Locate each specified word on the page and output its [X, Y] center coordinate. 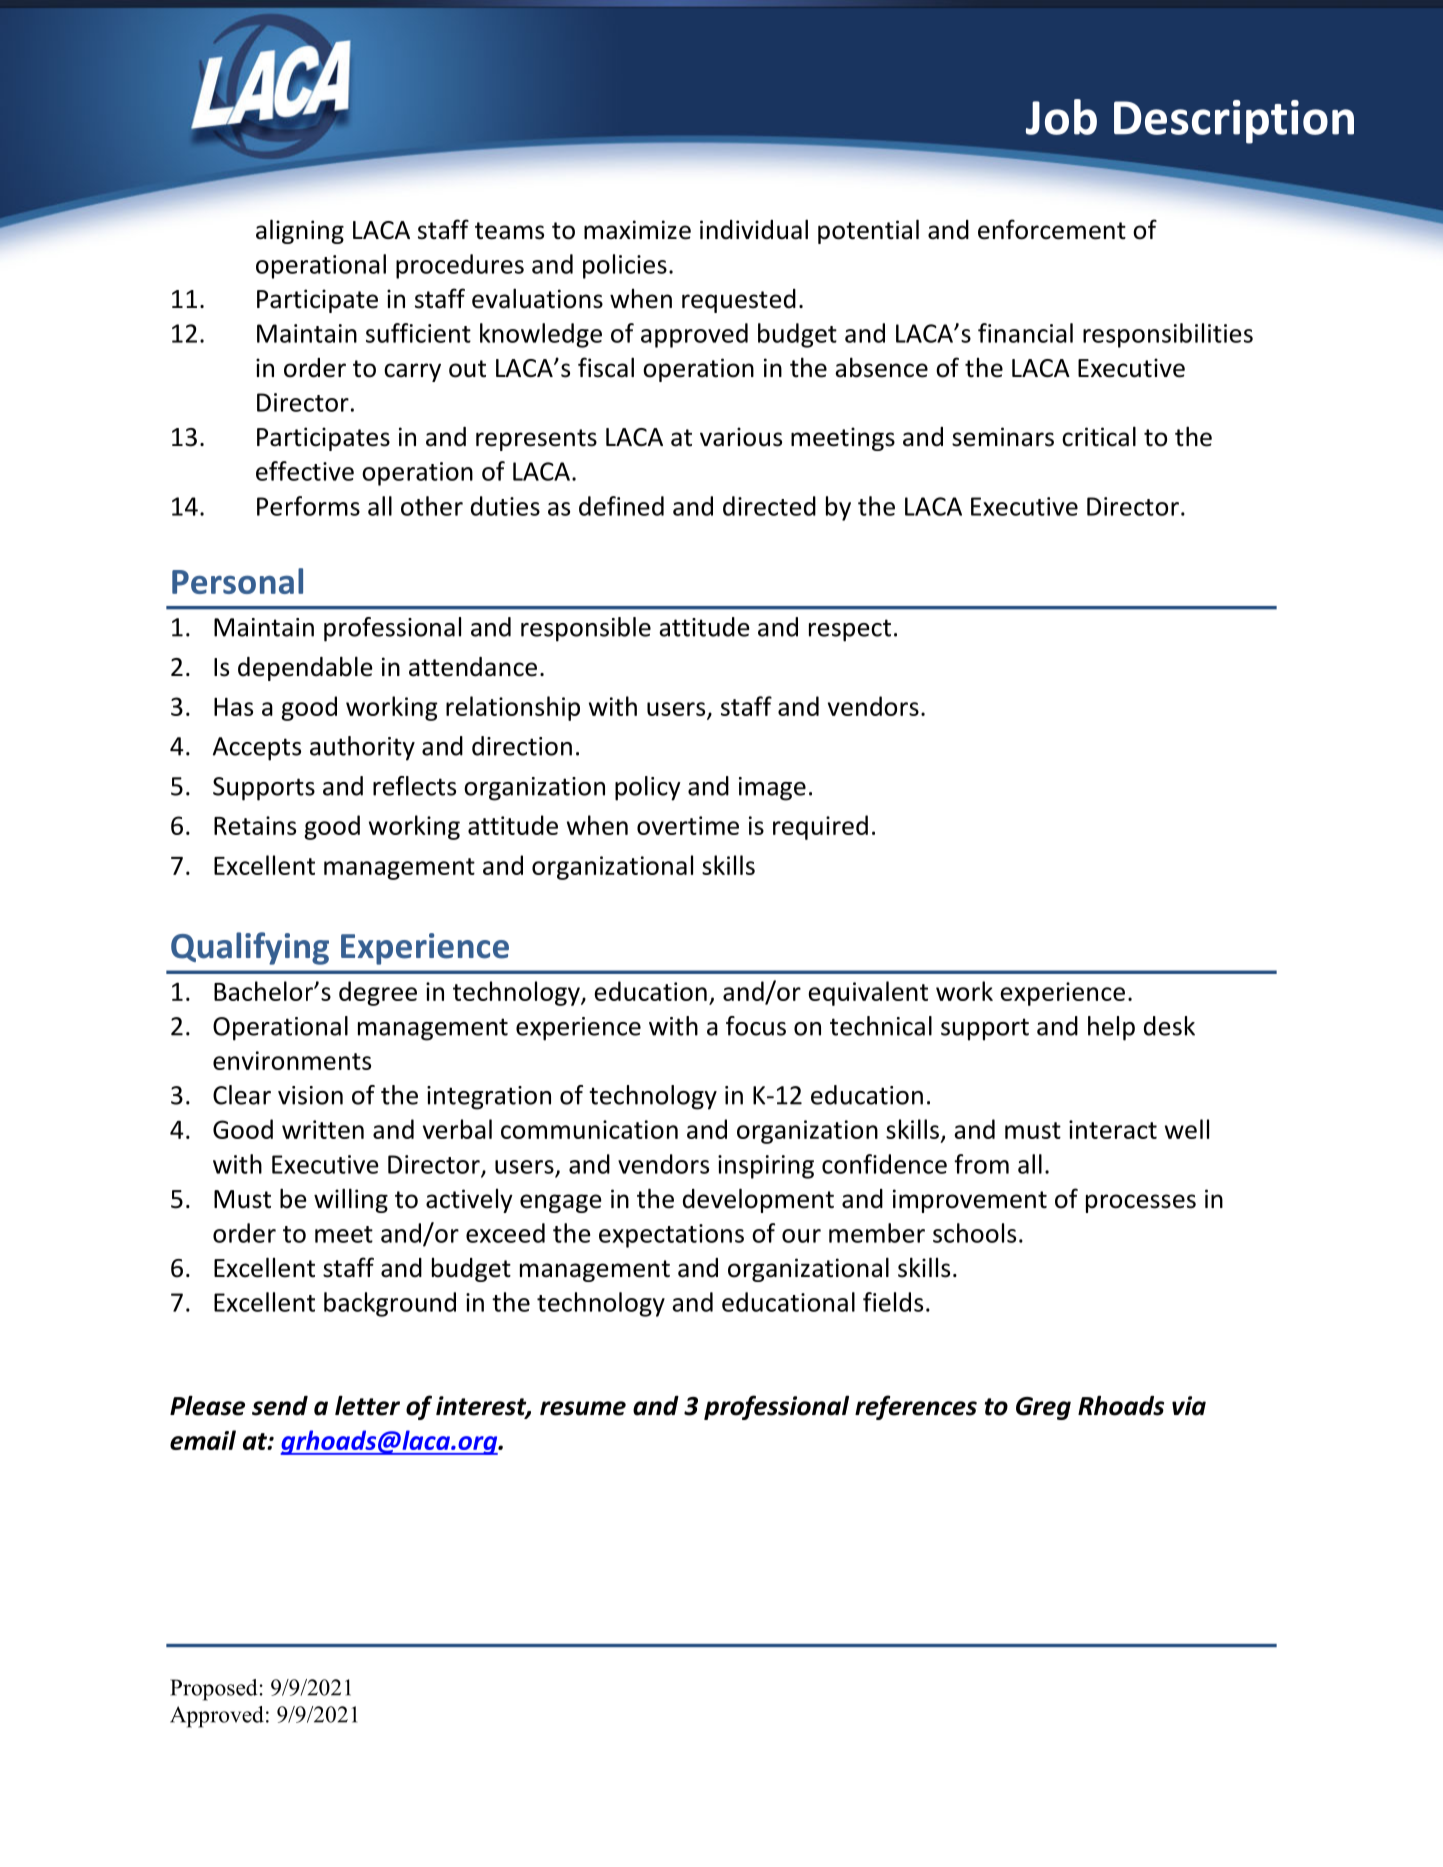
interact [1113, 1129]
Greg [1043, 1408]
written [323, 1129]
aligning [300, 231]
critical [1099, 436]
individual [754, 229]
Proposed [214, 1690]
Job [1061, 117]
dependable [305, 668]
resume [583, 1408]
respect [850, 630]
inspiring [766, 1167]
